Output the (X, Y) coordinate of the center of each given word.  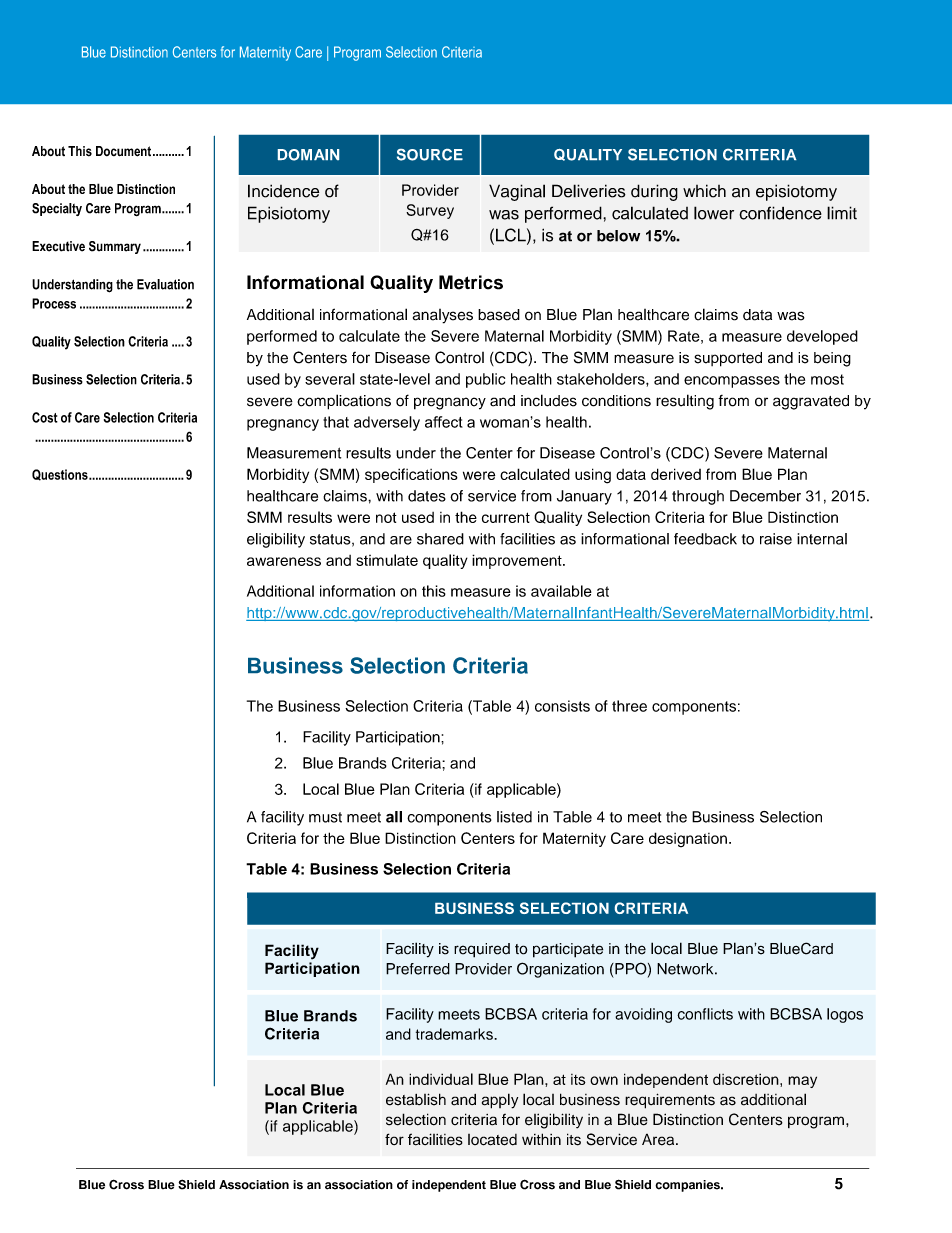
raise (776, 539)
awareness (284, 561)
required (482, 950)
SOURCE (430, 155)
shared (440, 539)
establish (416, 1099)
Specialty (57, 209)
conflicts (705, 1014)
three (629, 706)
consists (562, 706)
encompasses (732, 382)
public (485, 380)
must (325, 817)
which (704, 191)
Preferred (418, 969)
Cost (45, 417)
